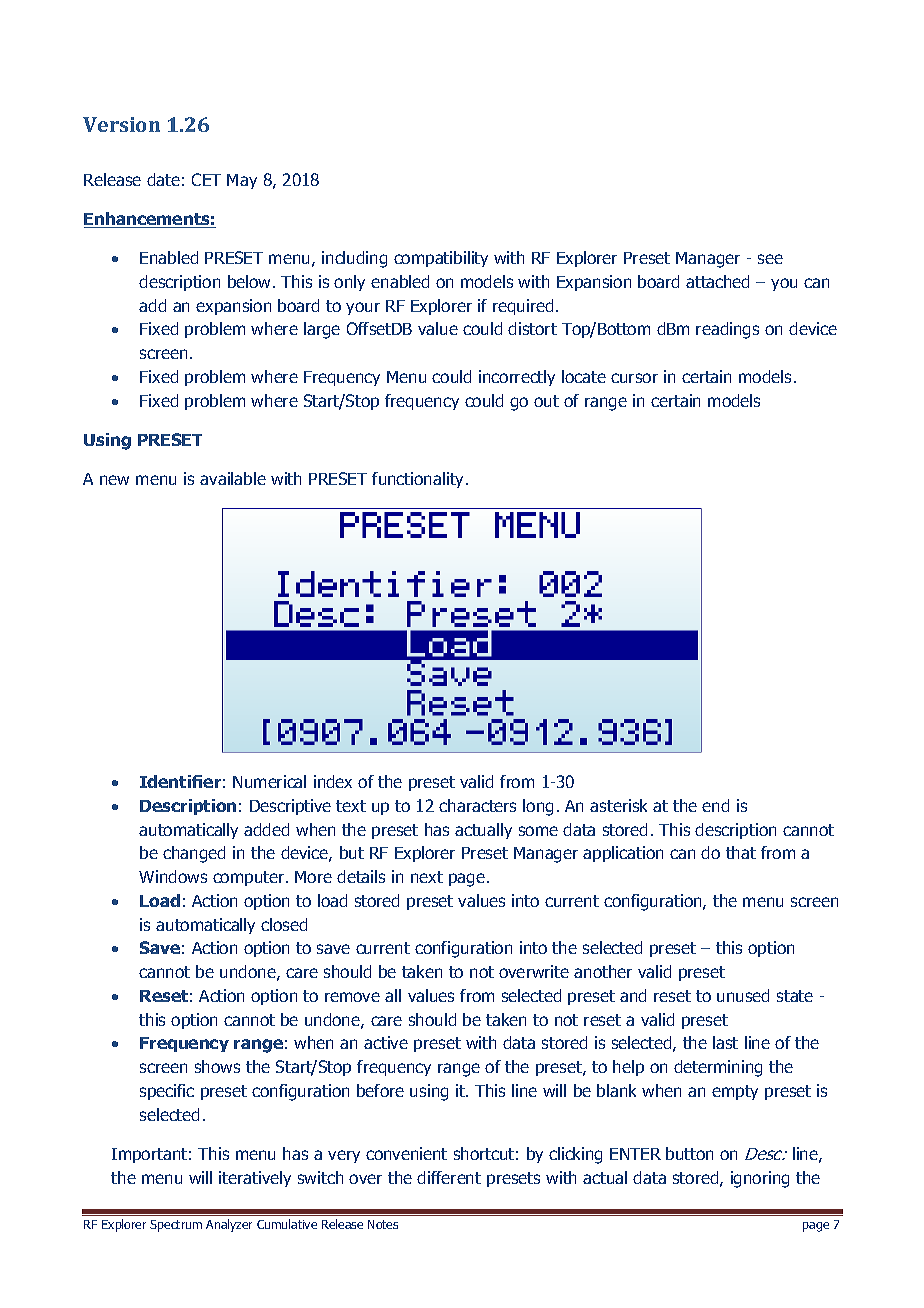 This screenshot has width=924, height=1308. Describe the element at coordinates (727, 330) in the screenshot. I see `readings` at that location.
